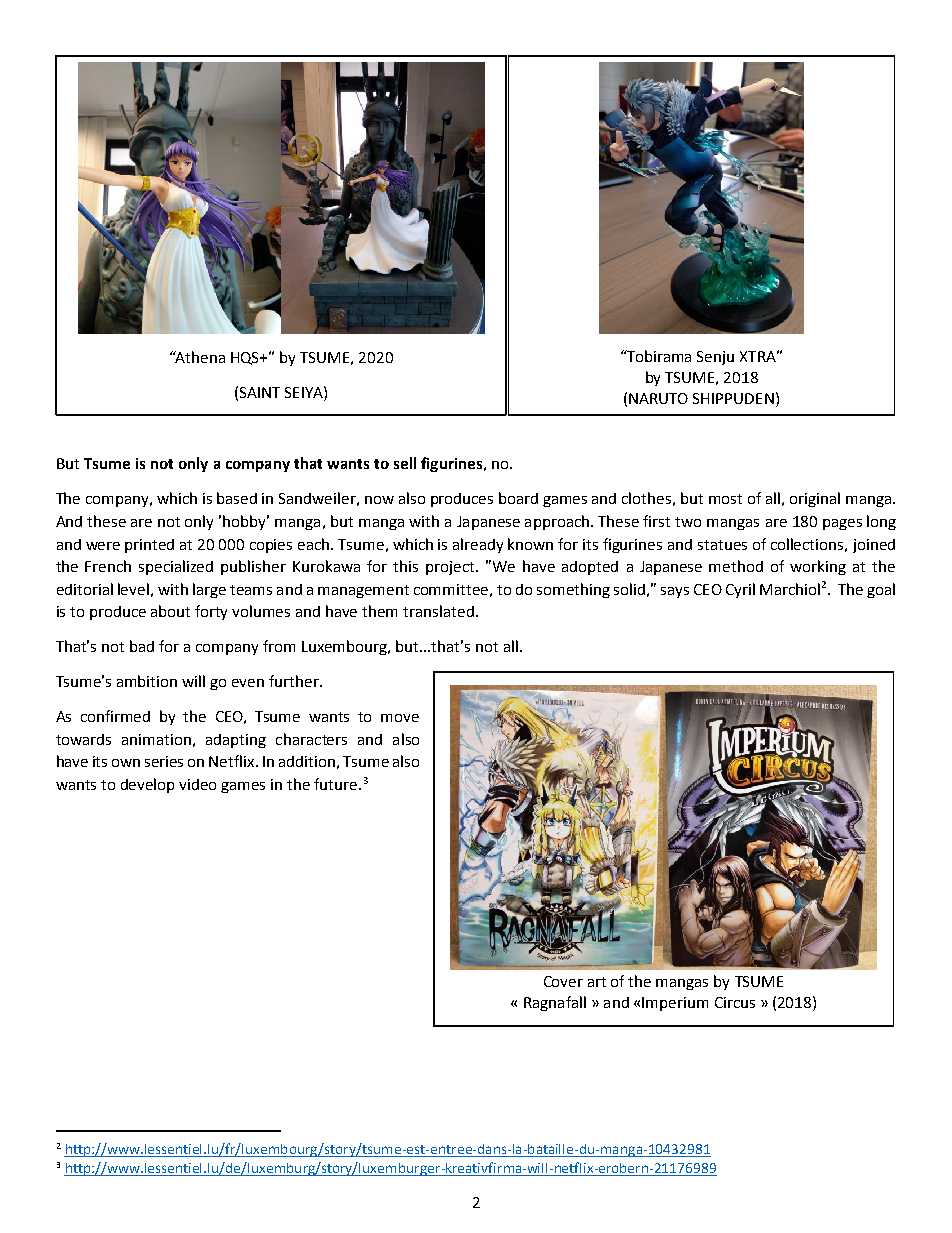  What do you see at coordinates (237, 498) in the document?
I see `based` at bounding box center [237, 498].
